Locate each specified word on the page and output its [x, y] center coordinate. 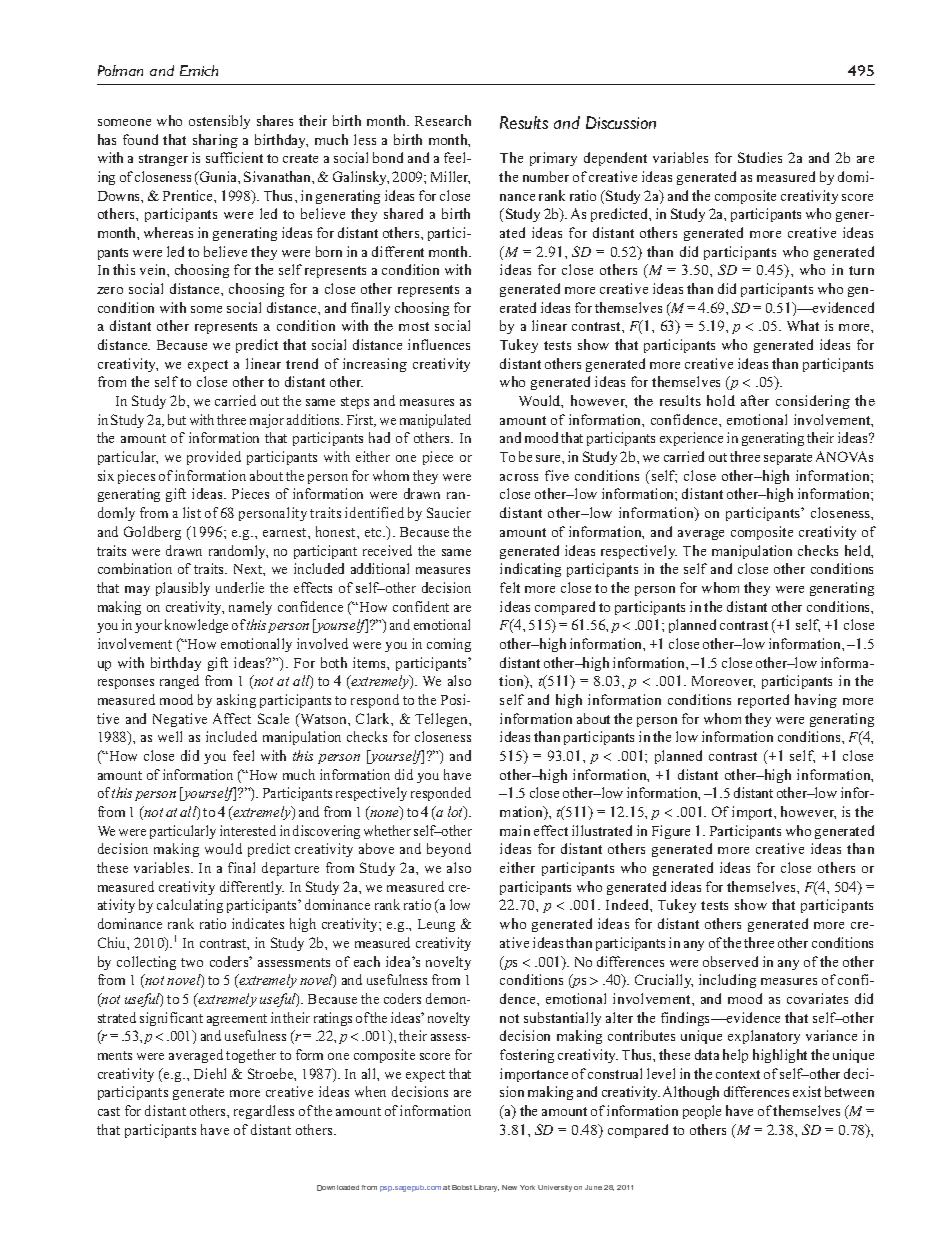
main [515, 830]
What [803, 325]
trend [302, 363]
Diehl [210, 1073]
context [738, 1074]
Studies [760, 157]
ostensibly [219, 122]
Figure [671, 832]
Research [443, 120]
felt [510, 587]
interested [248, 830]
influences [439, 344]
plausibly [183, 589]
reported [763, 701]
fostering [527, 1056]
